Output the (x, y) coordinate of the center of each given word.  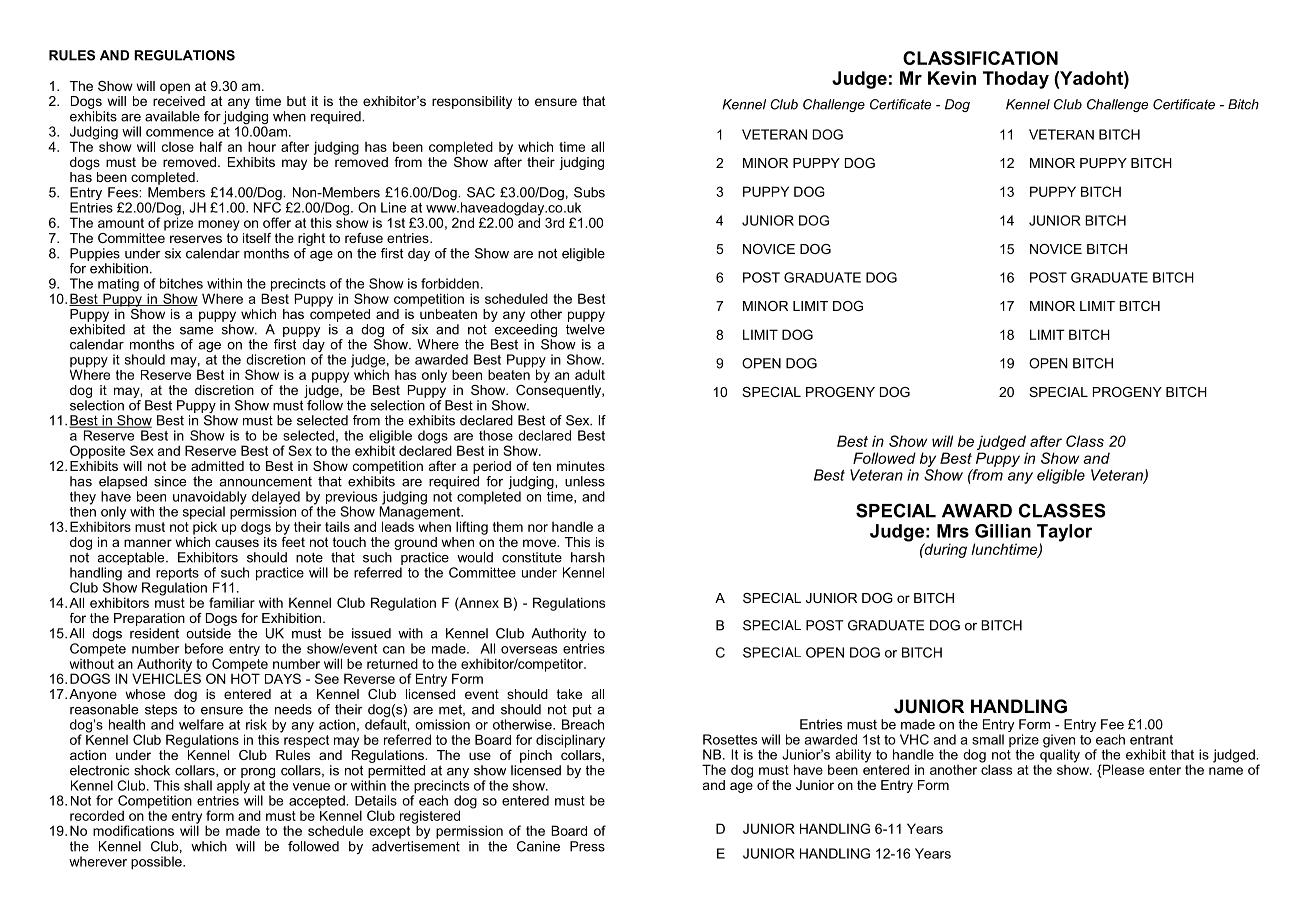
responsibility (472, 102)
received (179, 99)
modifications (133, 830)
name (1226, 771)
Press (587, 846)
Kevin (952, 78)
